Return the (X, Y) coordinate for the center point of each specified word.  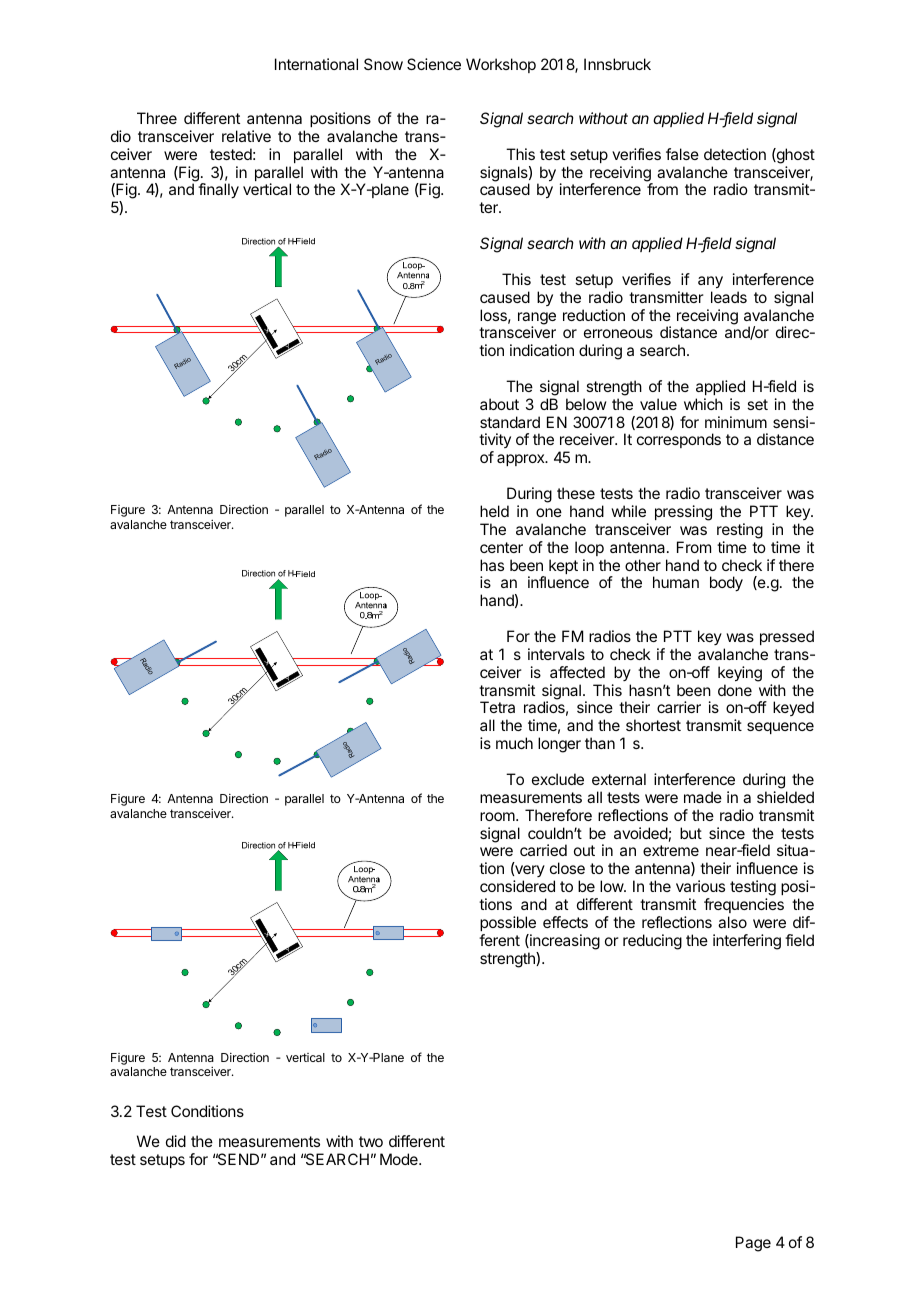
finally (218, 191)
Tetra (497, 707)
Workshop (501, 65)
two (371, 1141)
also (732, 922)
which (703, 404)
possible (508, 923)
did (176, 1141)
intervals (556, 654)
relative (246, 136)
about (499, 404)
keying (740, 674)
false (682, 154)
